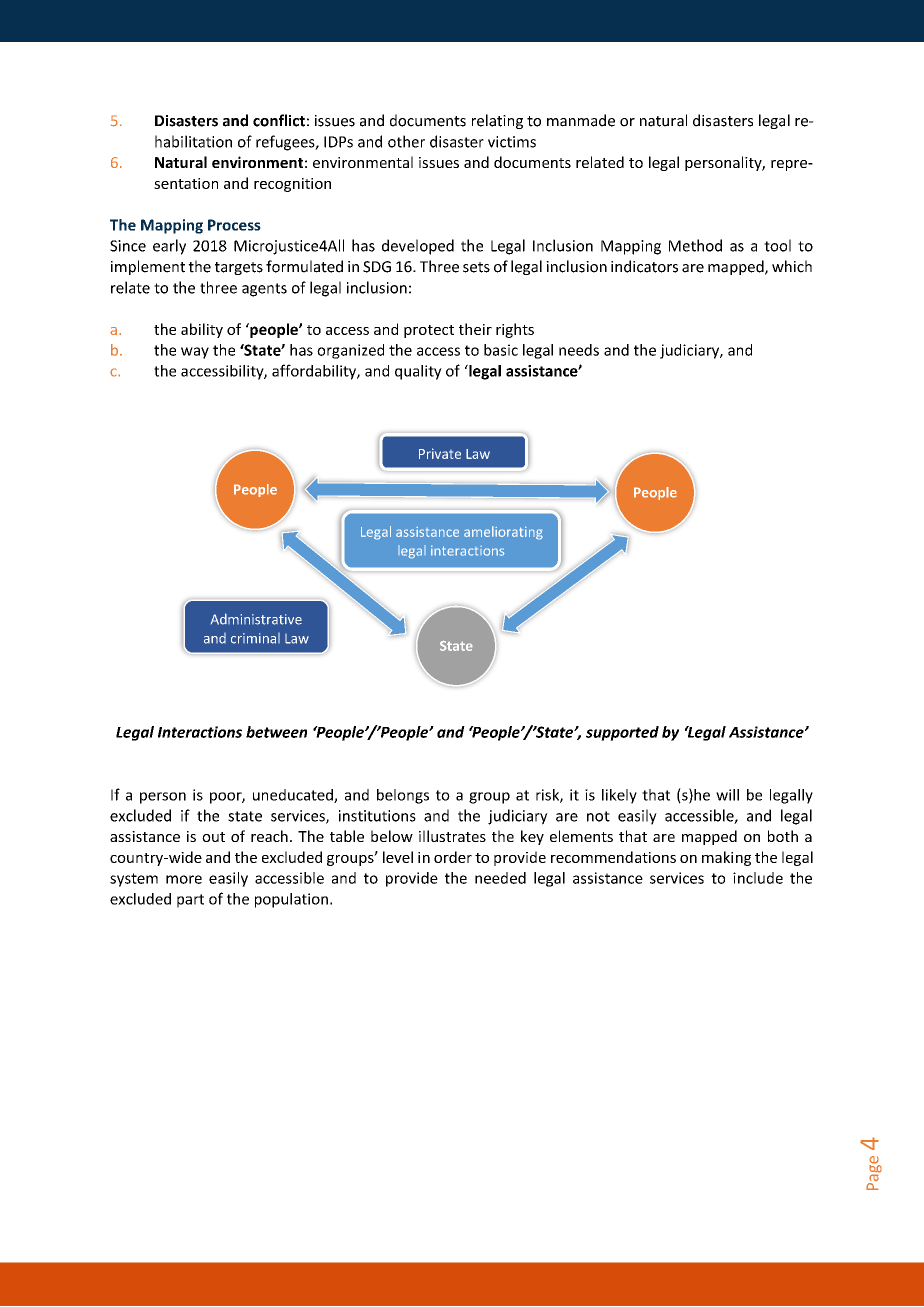 The height and width of the page is (1307, 924). Describe the element at coordinates (279, 120) in the page. I see `conflict` at that location.
